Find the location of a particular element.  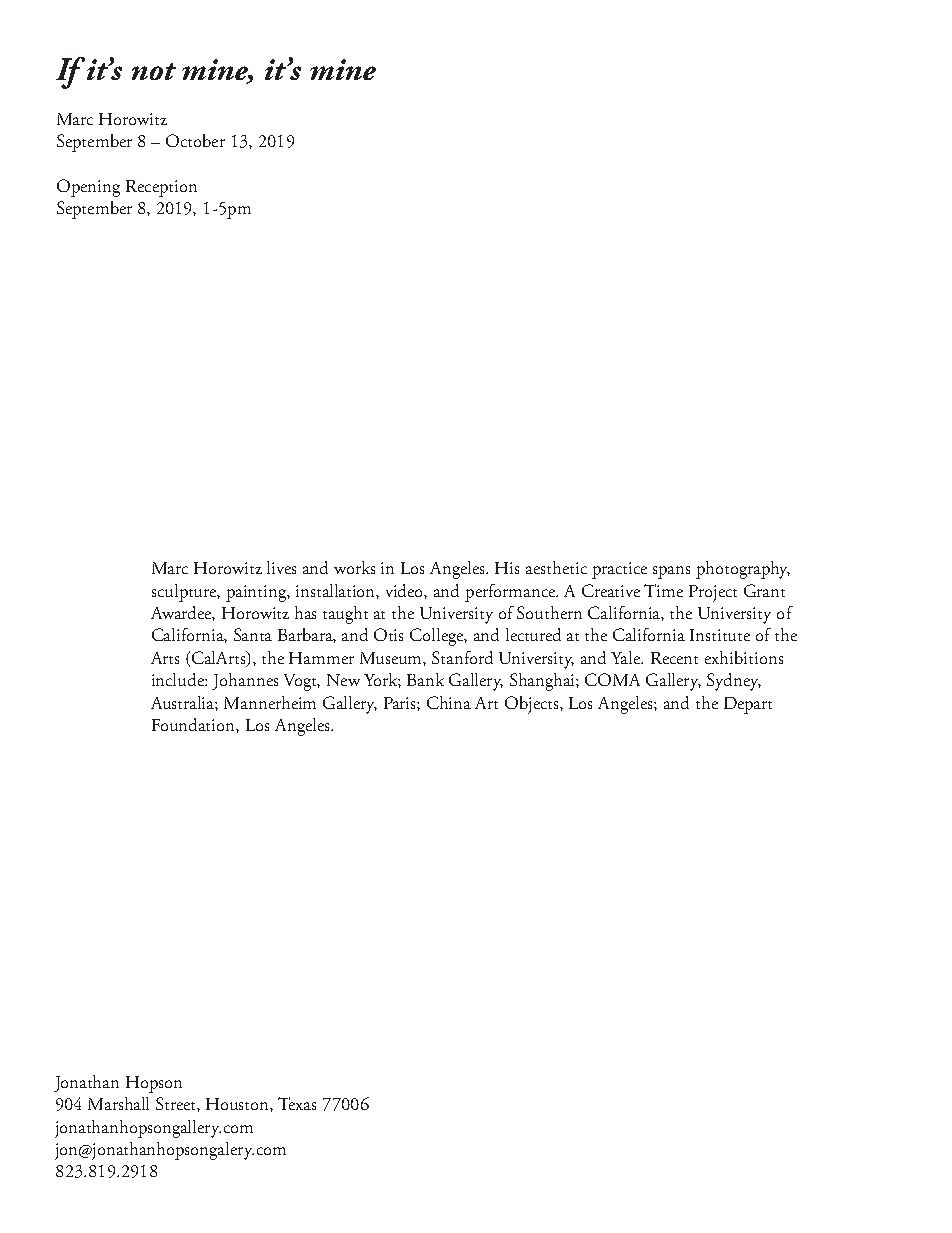

October is located at coordinates (195, 140).
